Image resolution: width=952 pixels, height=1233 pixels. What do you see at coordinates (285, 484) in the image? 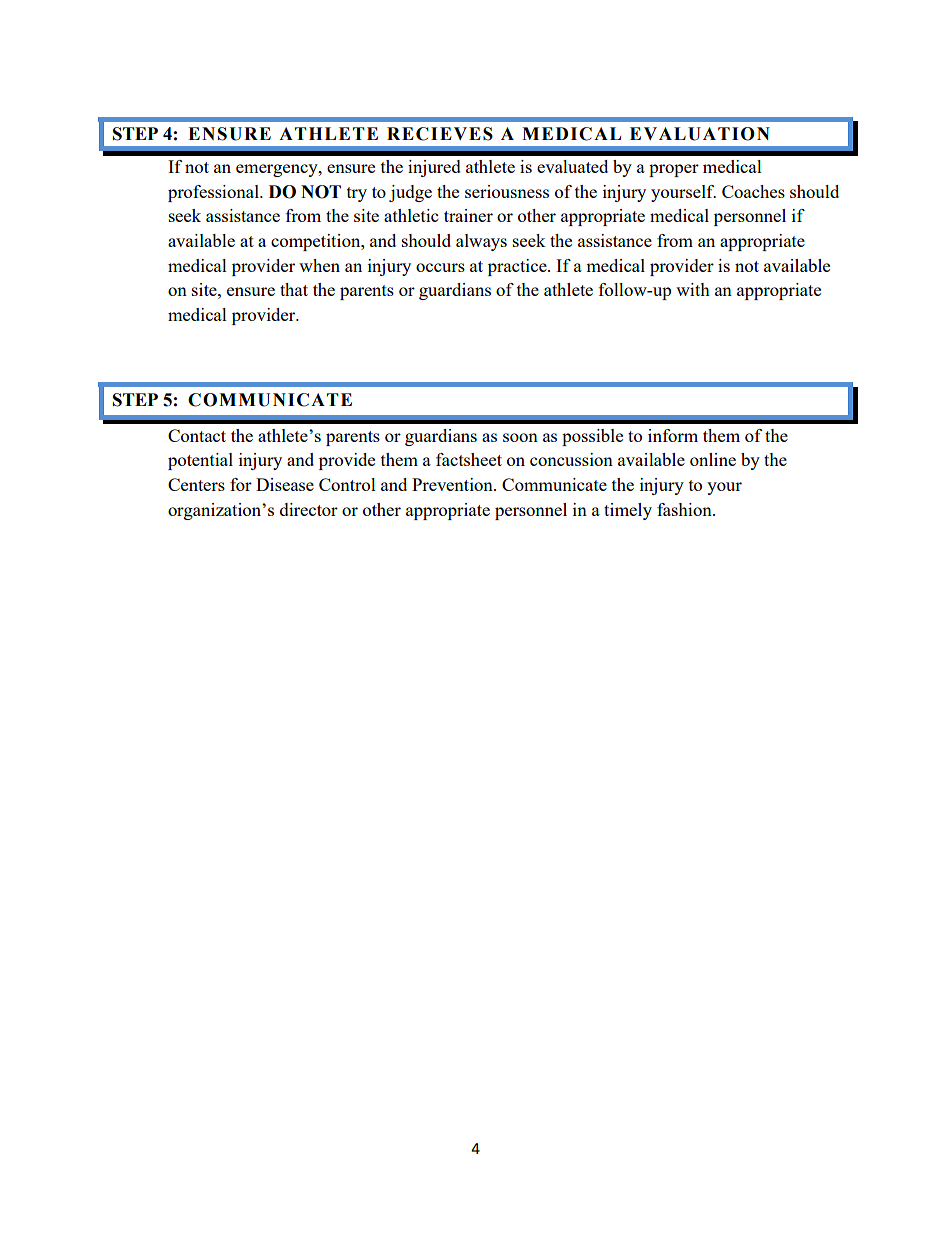
I see `Disease` at bounding box center [285, 484].
